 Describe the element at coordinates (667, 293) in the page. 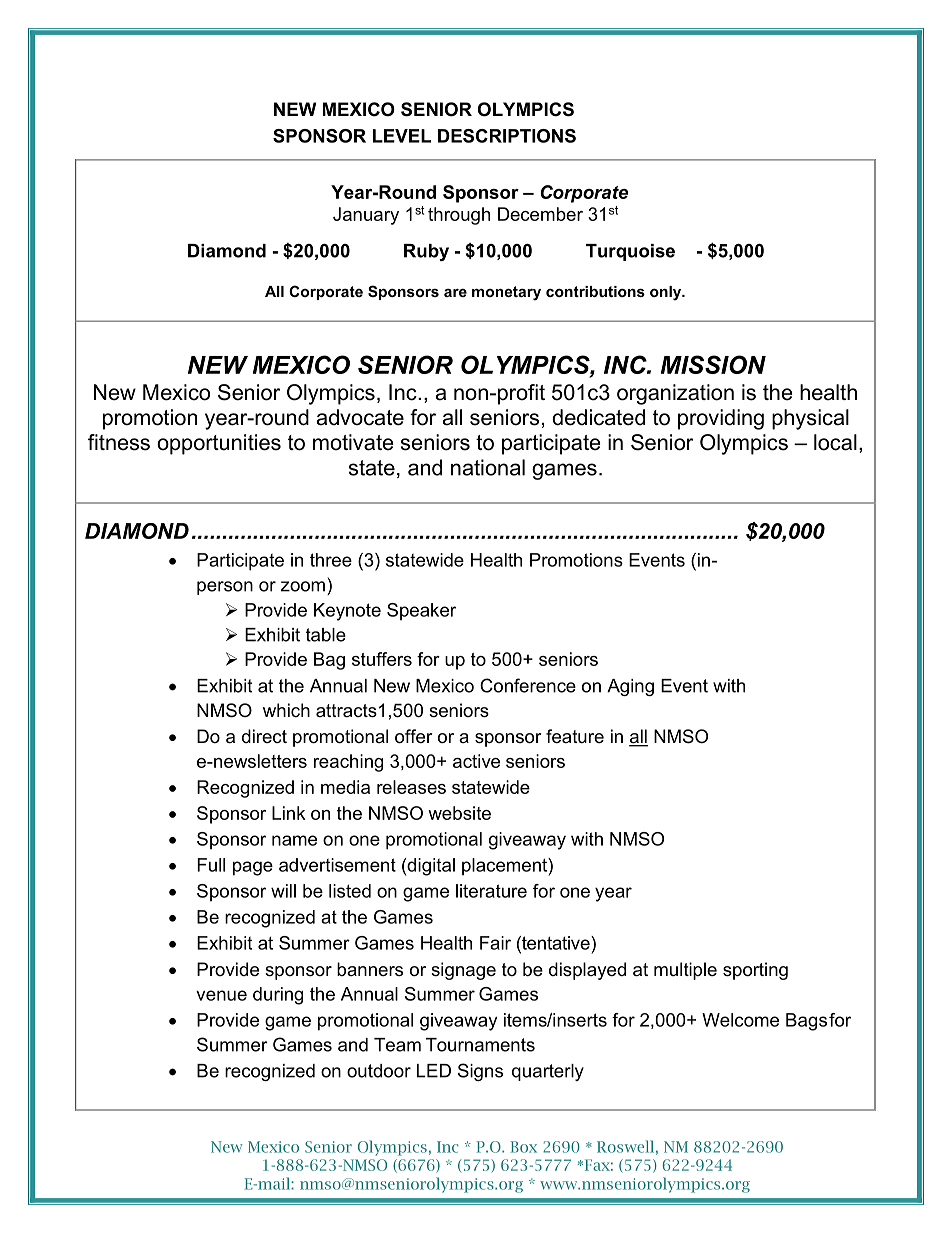

I see `only` at that location.
